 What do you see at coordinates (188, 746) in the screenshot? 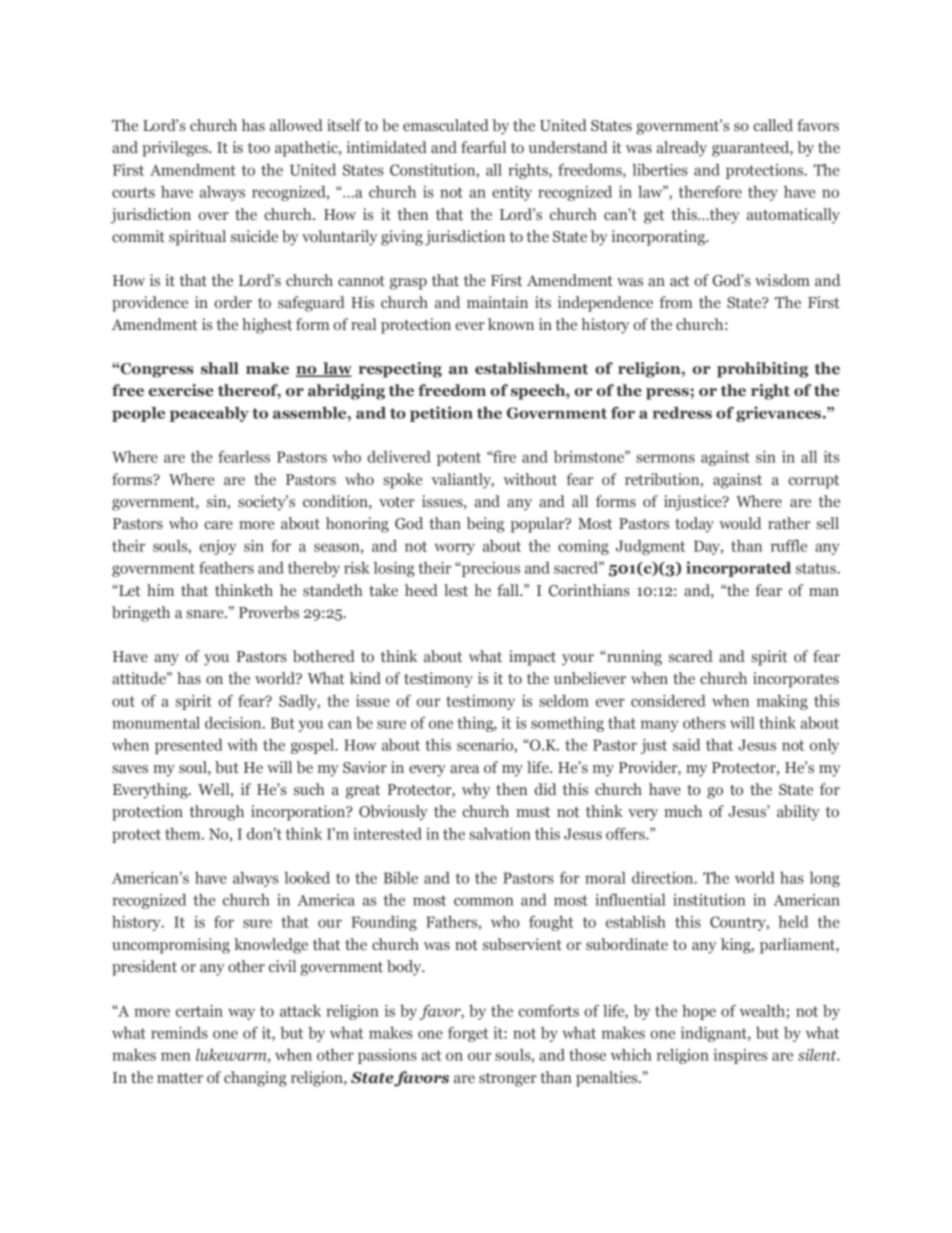
I see `presented` at bounding box center [188, 746].
